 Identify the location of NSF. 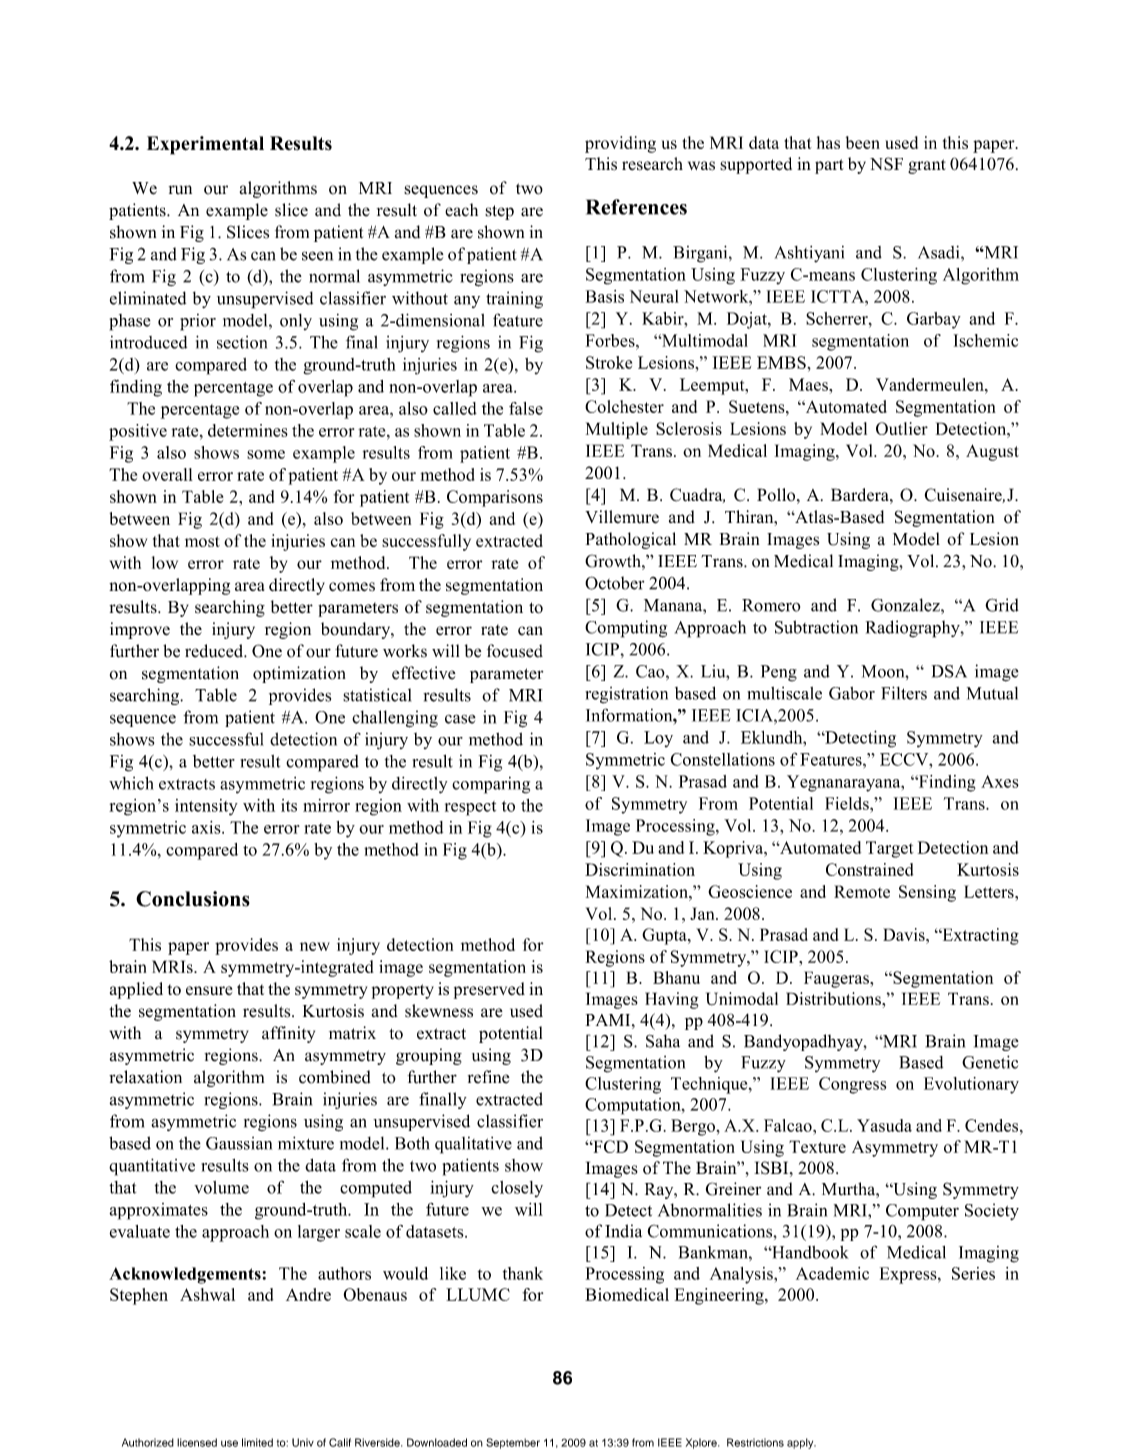
(886, 164).
